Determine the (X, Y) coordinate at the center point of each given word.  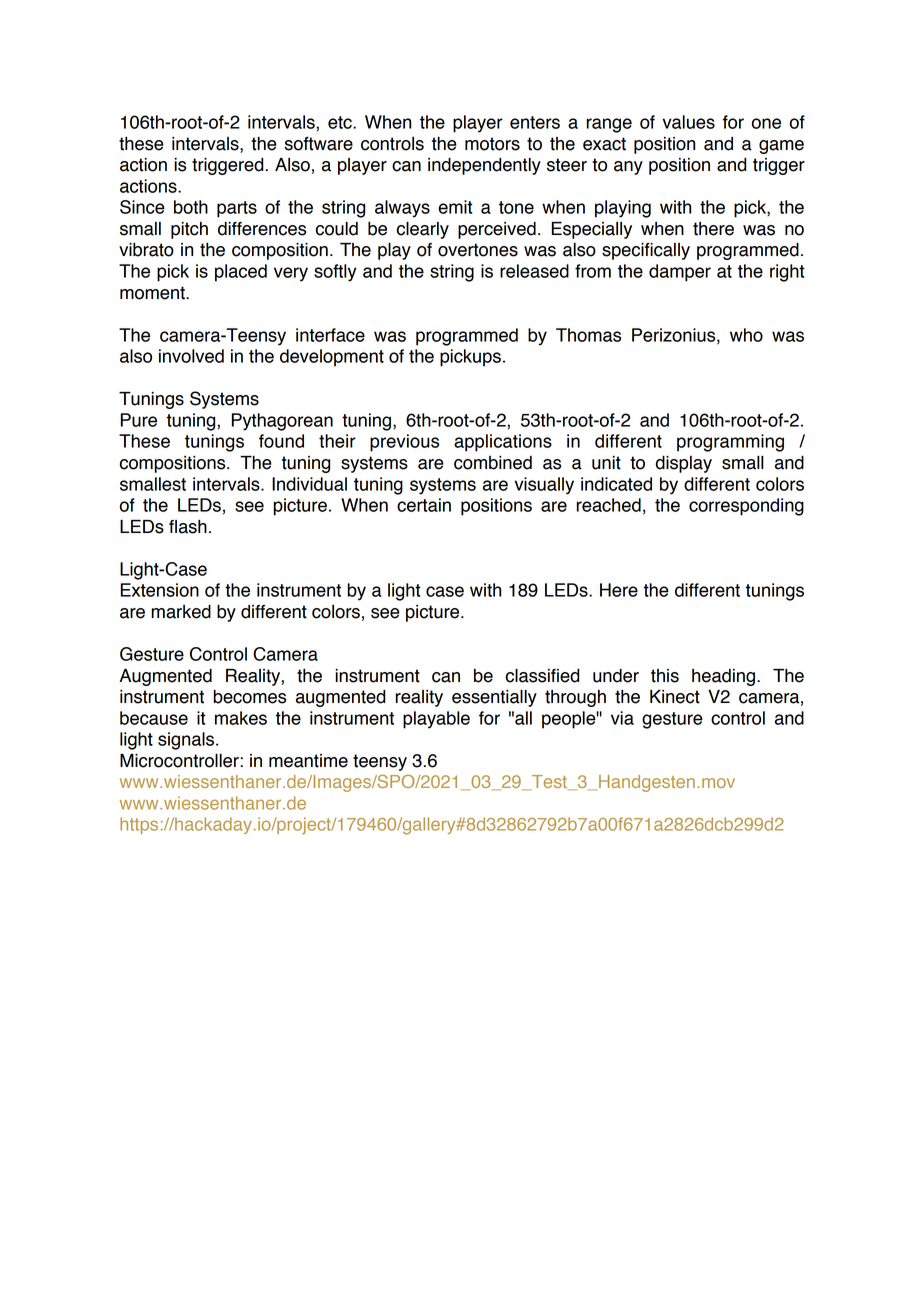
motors (492, 144)
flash (188, 527)
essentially (494, 698)
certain (424, 505)
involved (191, 356)
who (746, 335)
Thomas (588, 335)
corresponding (746, 507)
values (688, 122)
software (318, 144)
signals (186, 741)
